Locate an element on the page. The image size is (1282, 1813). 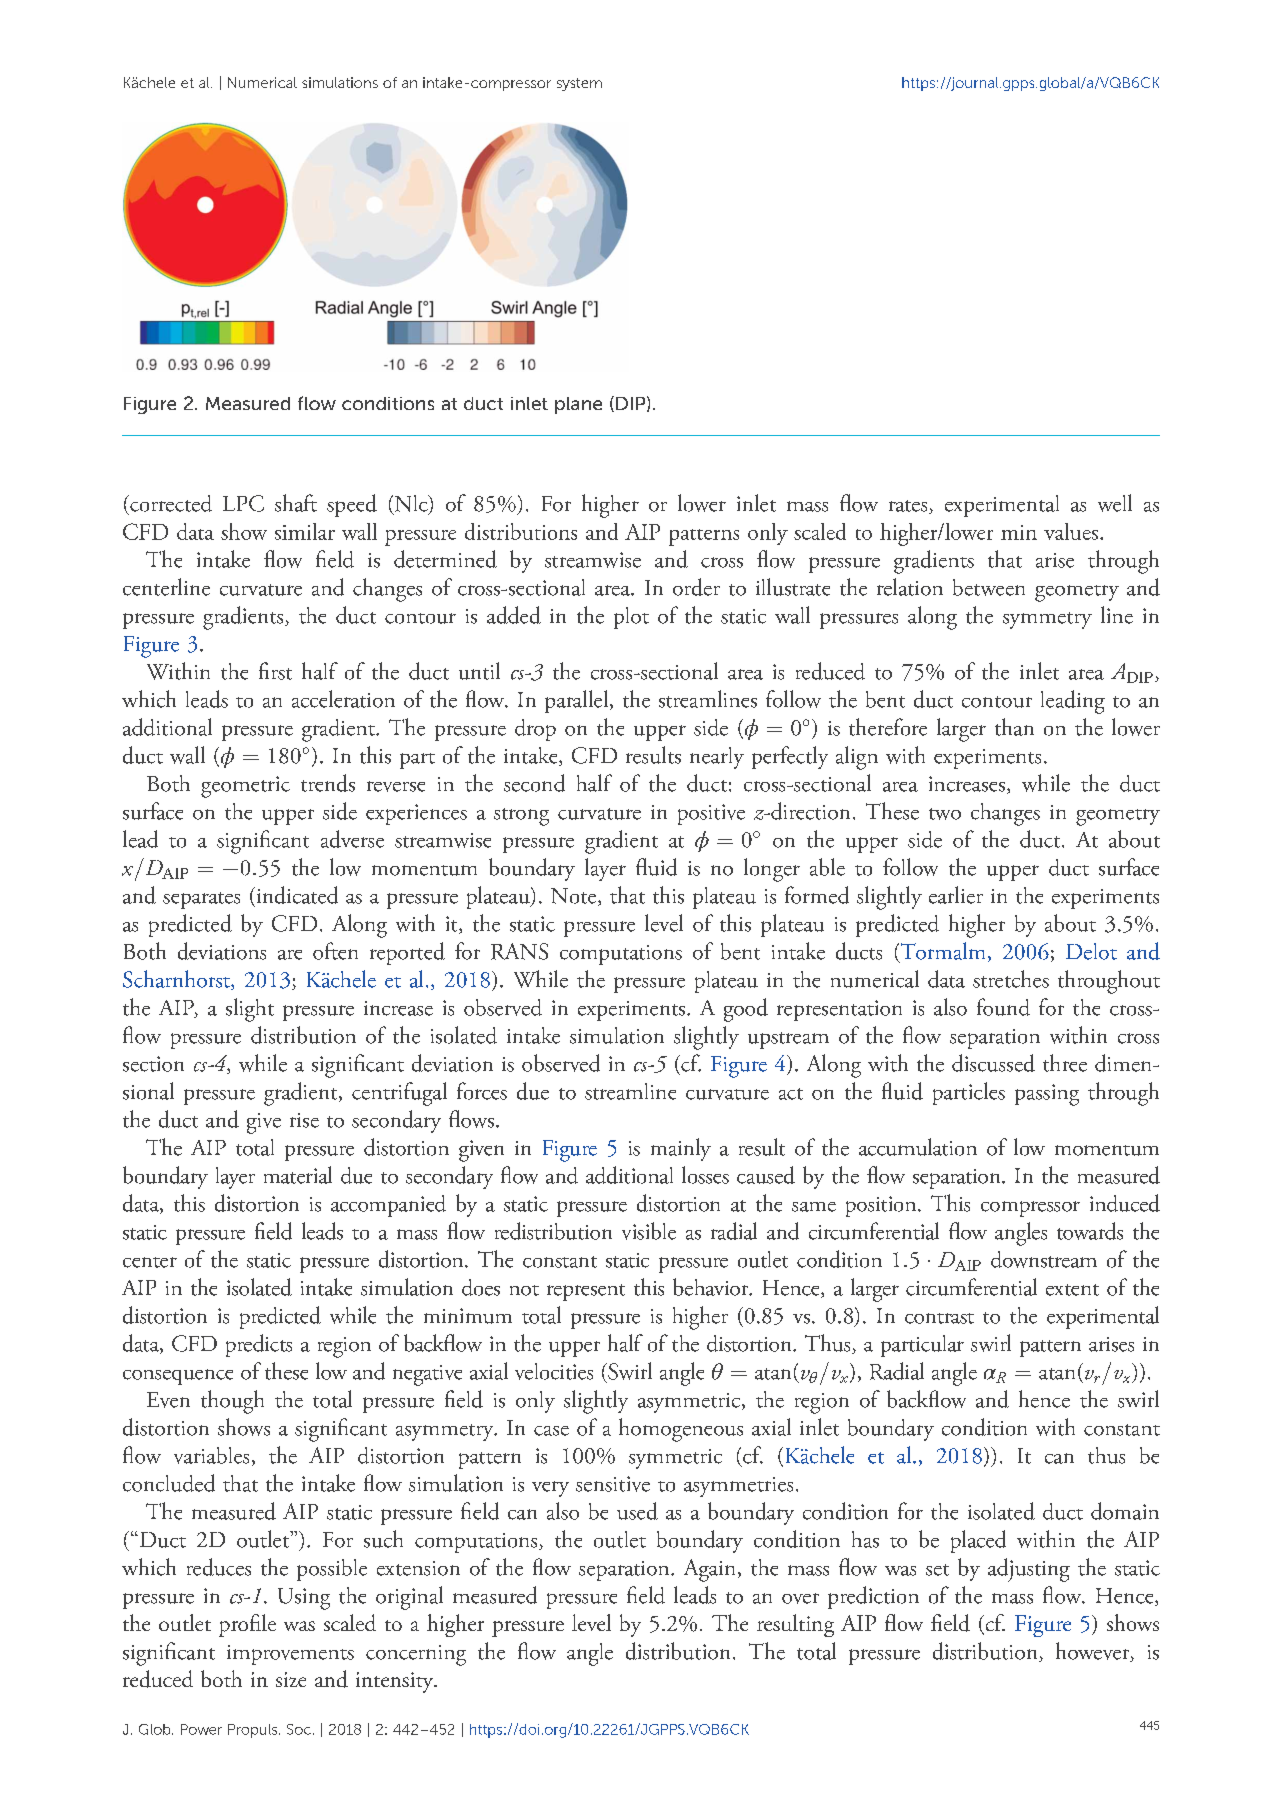
earlier is located at coordinates (956, 895).
